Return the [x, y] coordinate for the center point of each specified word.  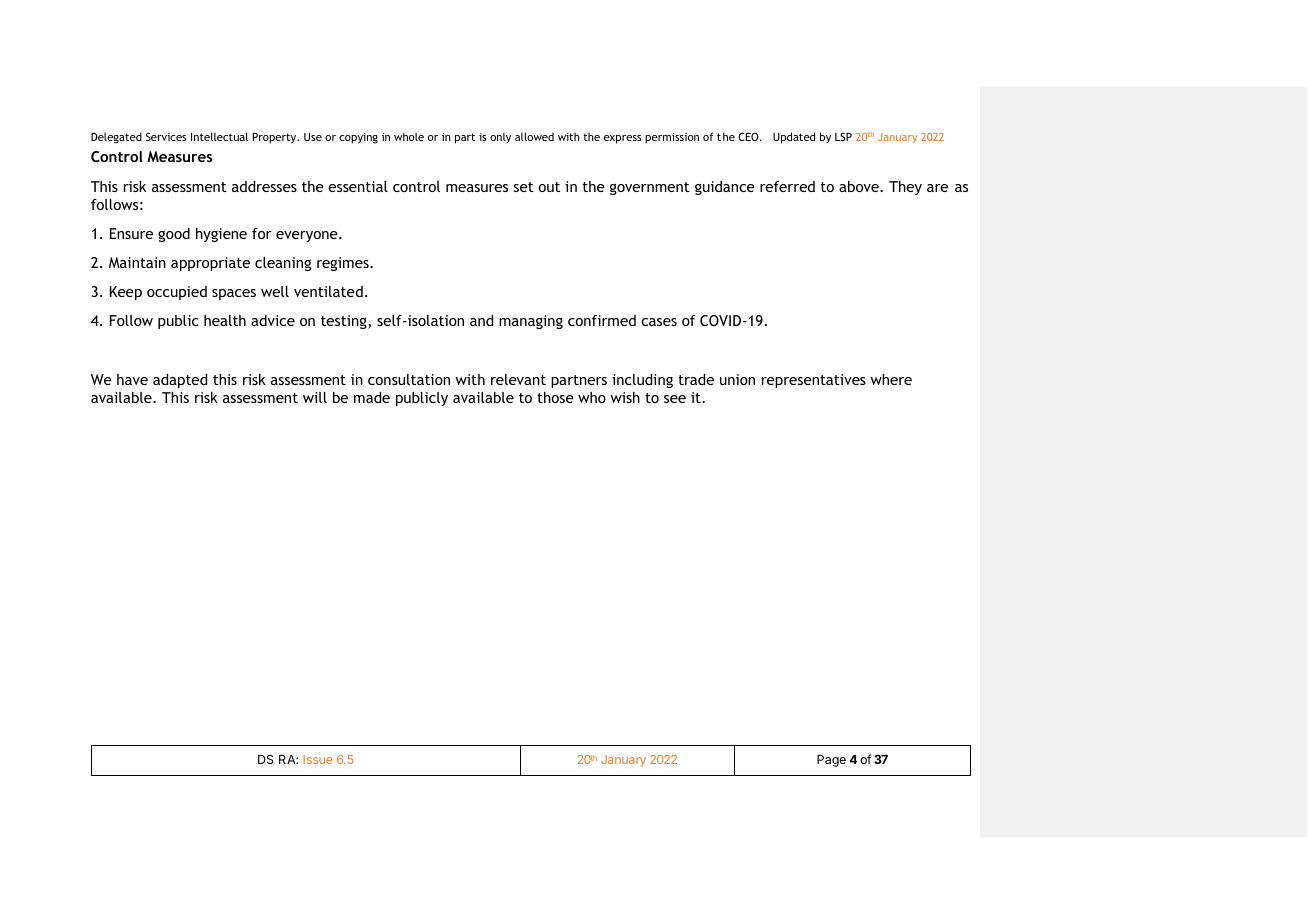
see [675, 399]
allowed [534, 136]
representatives [814, 381]
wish [625, 397]
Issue [318, 759]
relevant [518, 379]
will [315, 397]
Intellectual [219, 136]
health [225, 320]
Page [831, 761]
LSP [843, 136]
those [555, 397]
